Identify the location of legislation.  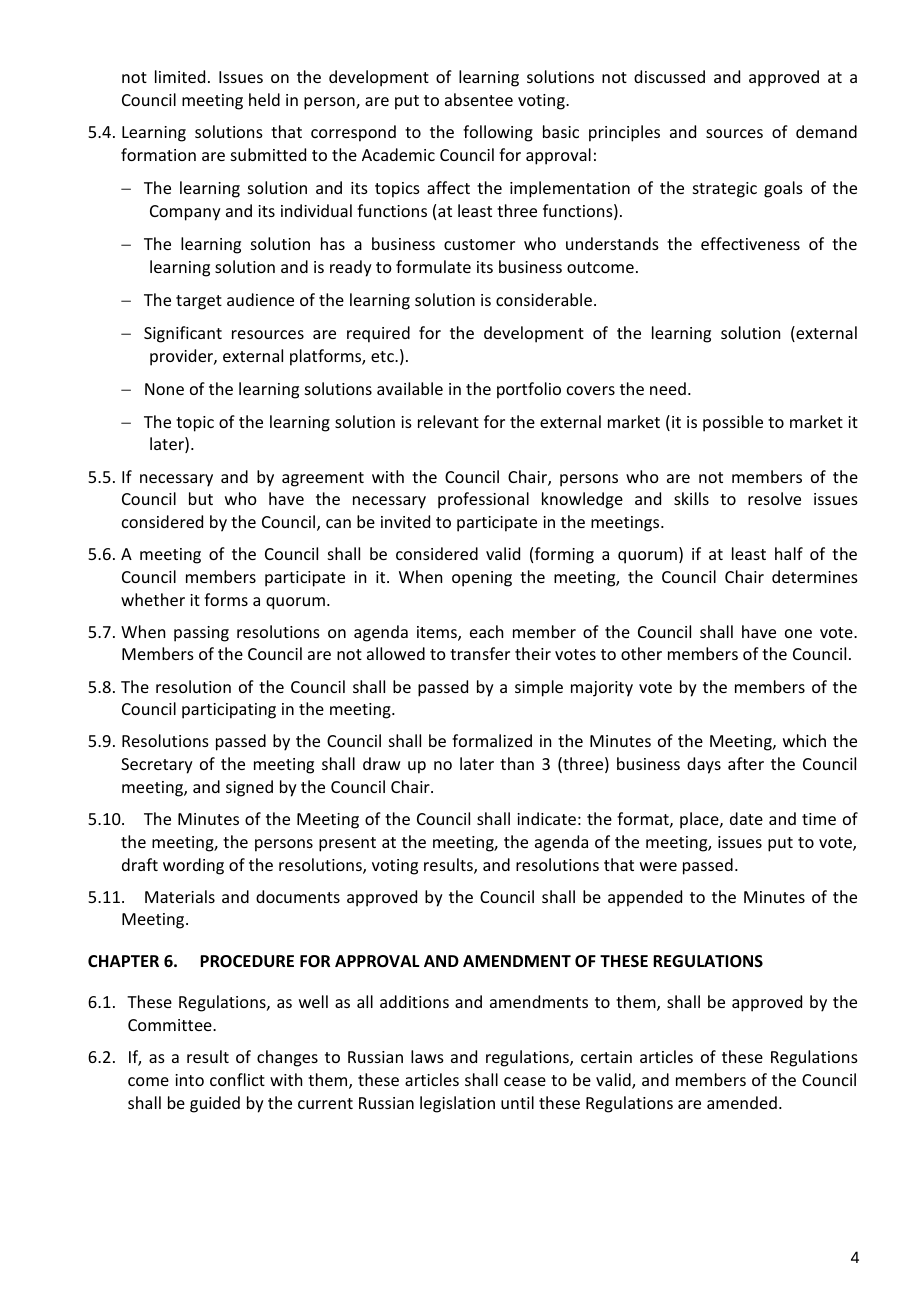
(457, 1104).
